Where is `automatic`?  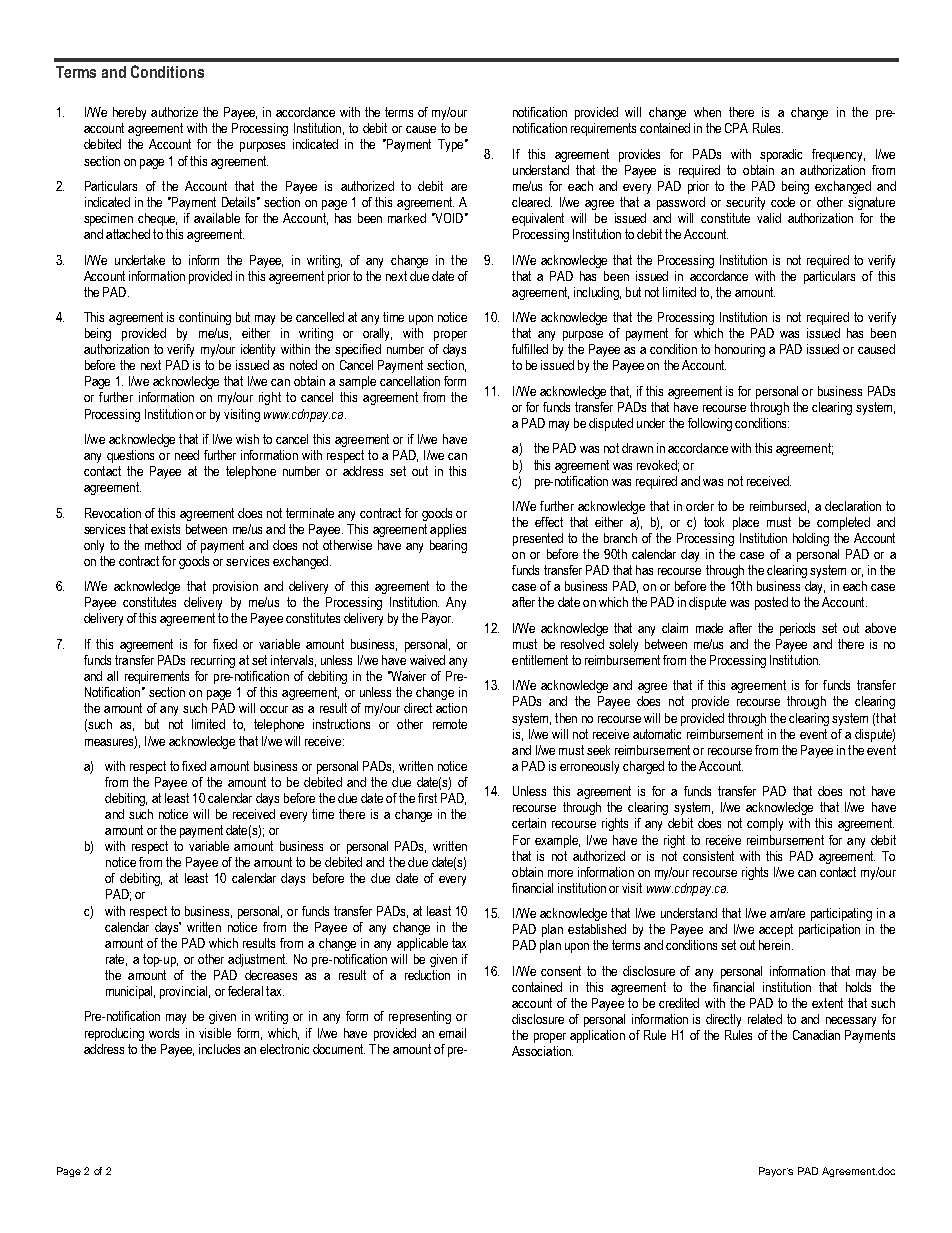 automatic is located at coordinates (657, 734).
